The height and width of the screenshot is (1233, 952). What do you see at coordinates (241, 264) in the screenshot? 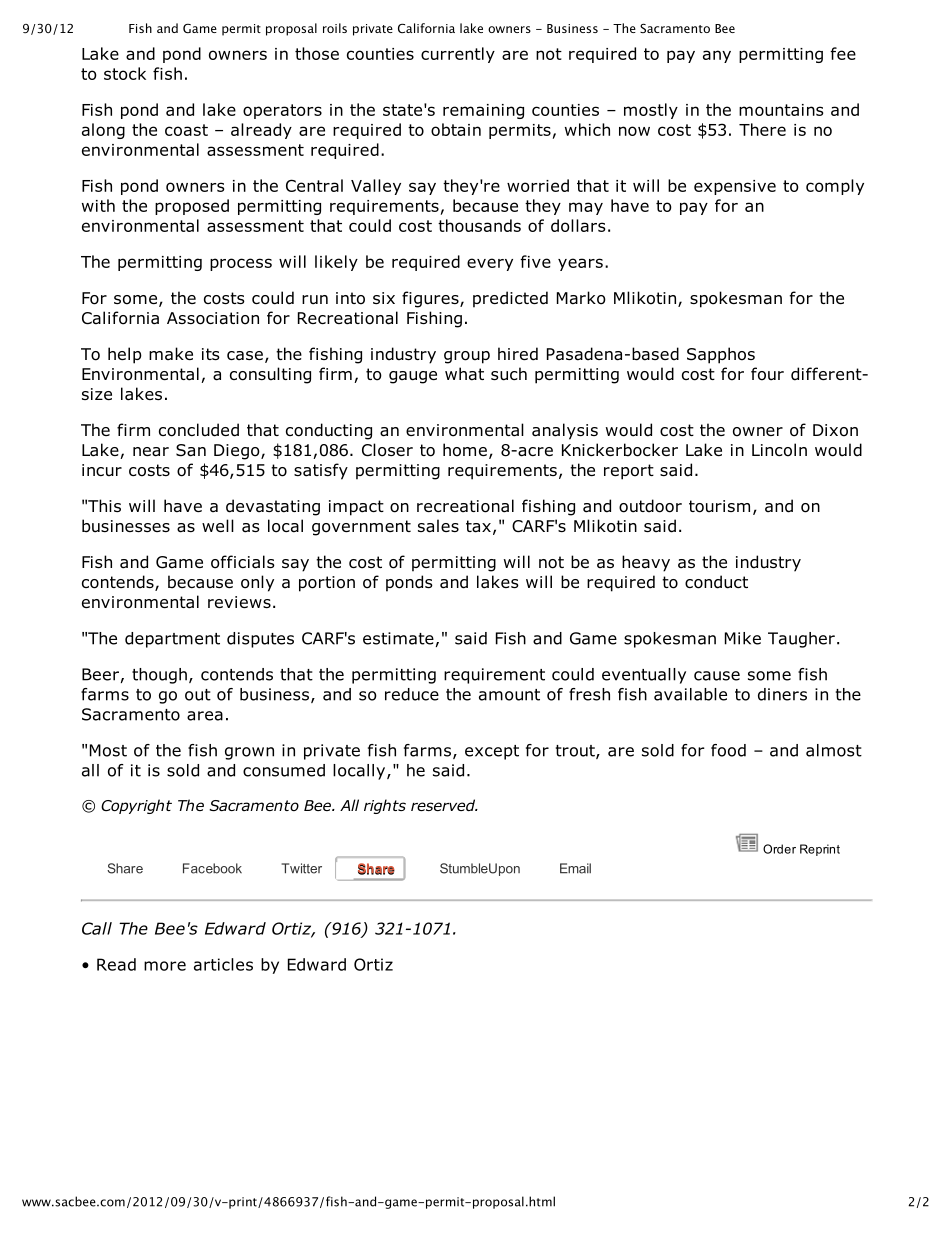
I see `process` at bounding box center [241, 264].
